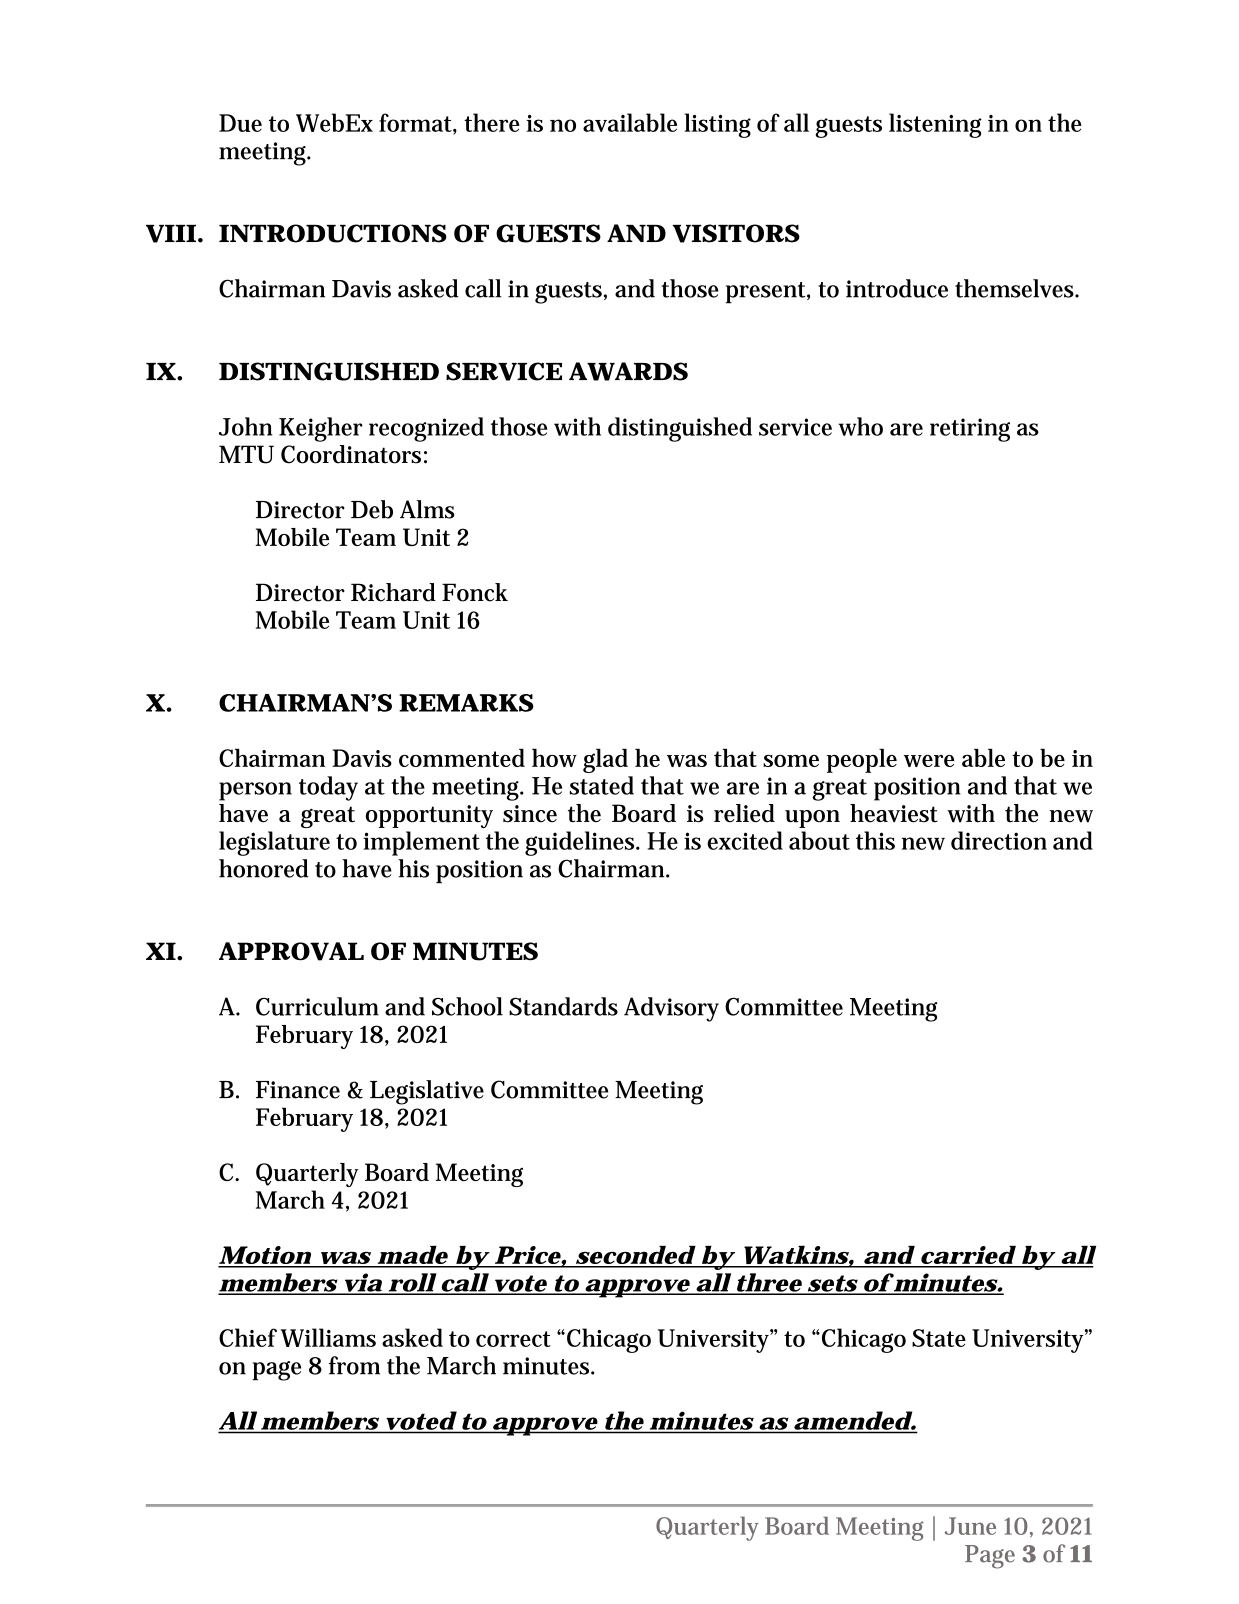 Image resolution: width=1239 pixels, height=1604 pixels. Describe the element at coordinates (393, 592) in the image. I see `Richard` at that location.
